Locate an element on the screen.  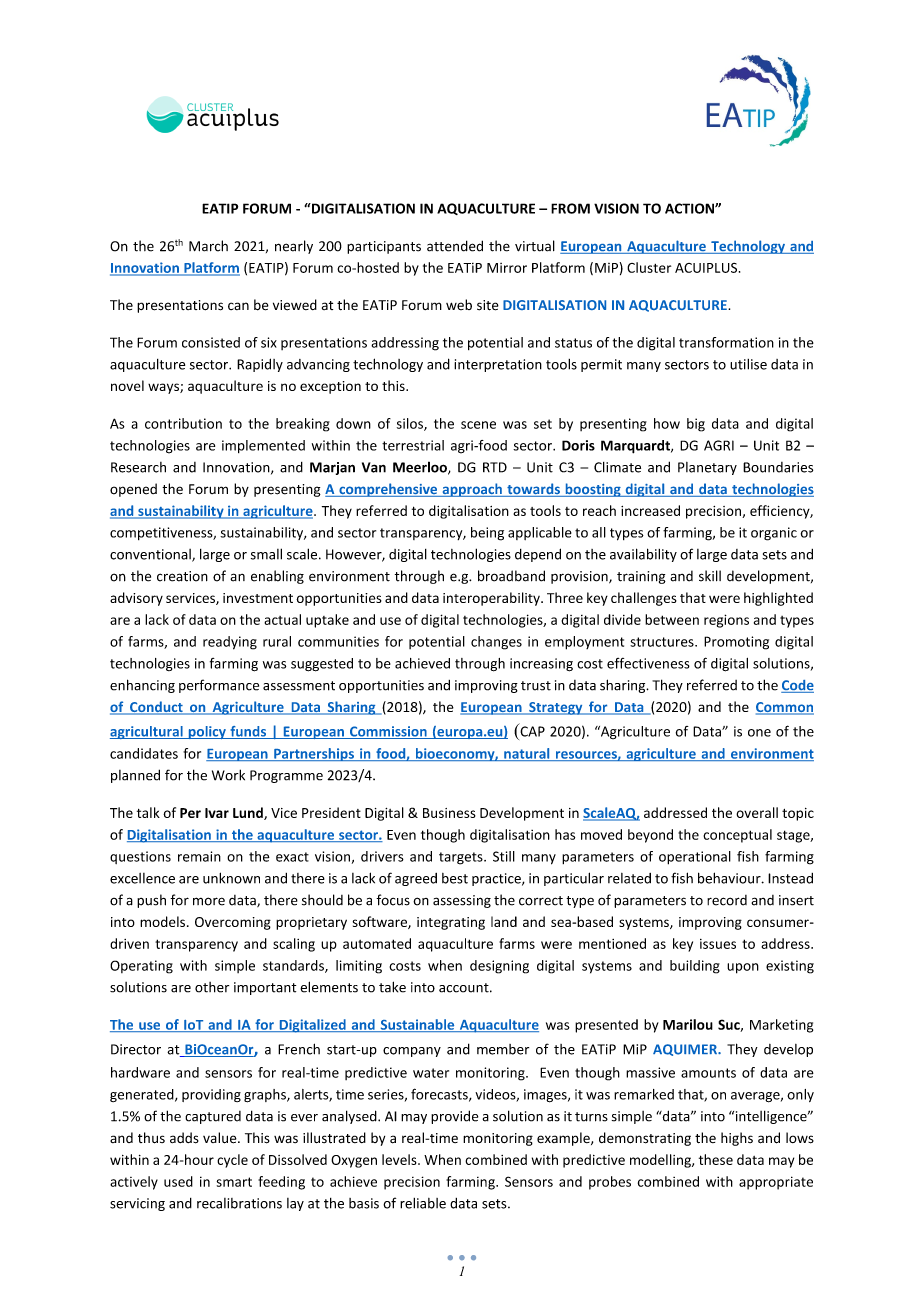
smart is located at coordinates (234, 1182).
